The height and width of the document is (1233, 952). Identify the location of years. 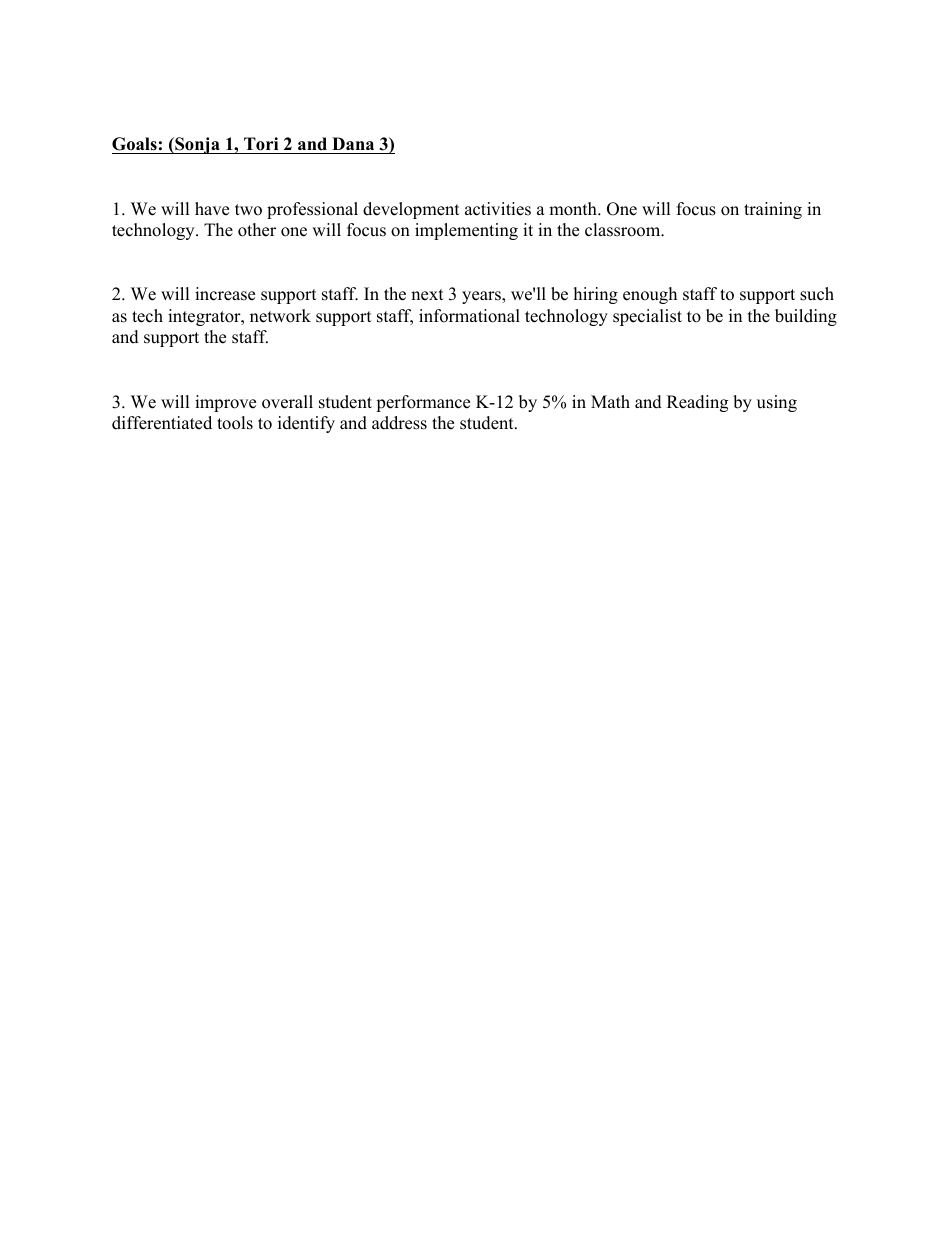
(482, 297).
